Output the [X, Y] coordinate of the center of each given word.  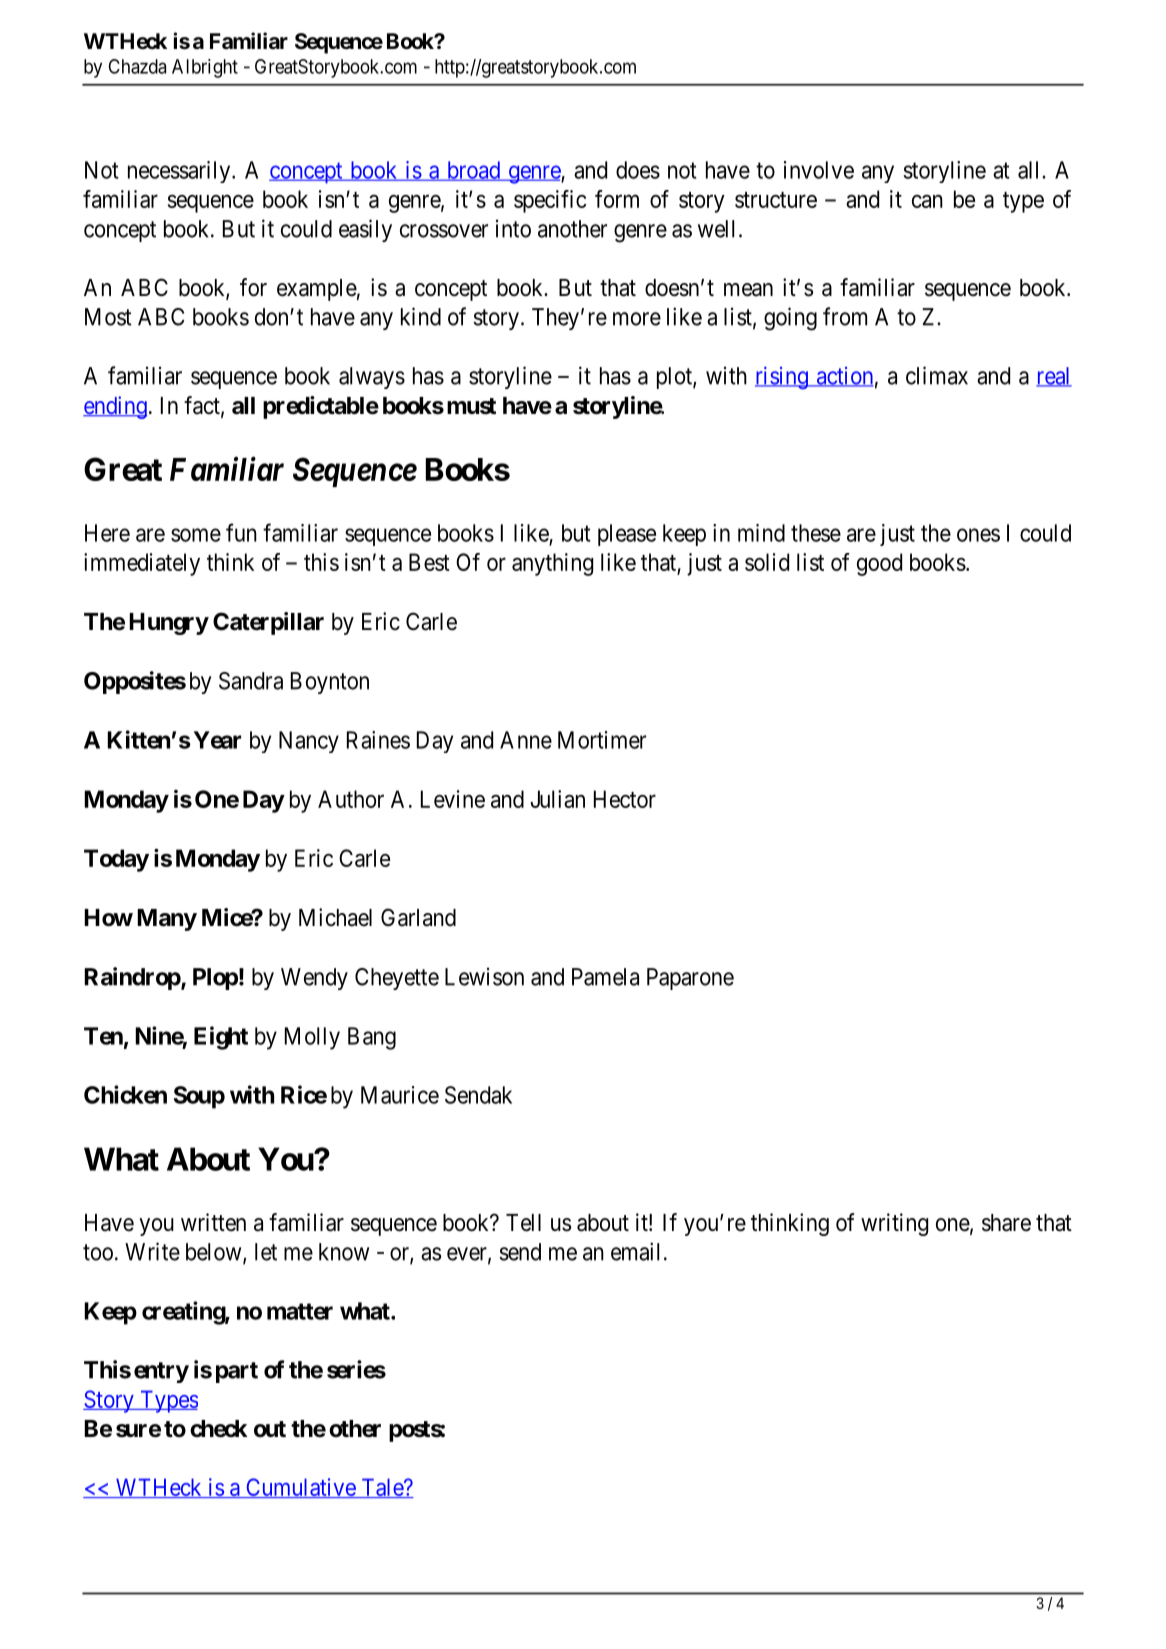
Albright [205, 68]
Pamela [605, 977]
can [927, 201]
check [219, 1429]
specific [550, 201]
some [196, 535]
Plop [215, 979]
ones [978, 535]
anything [552, 564]
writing [894, 1224]
